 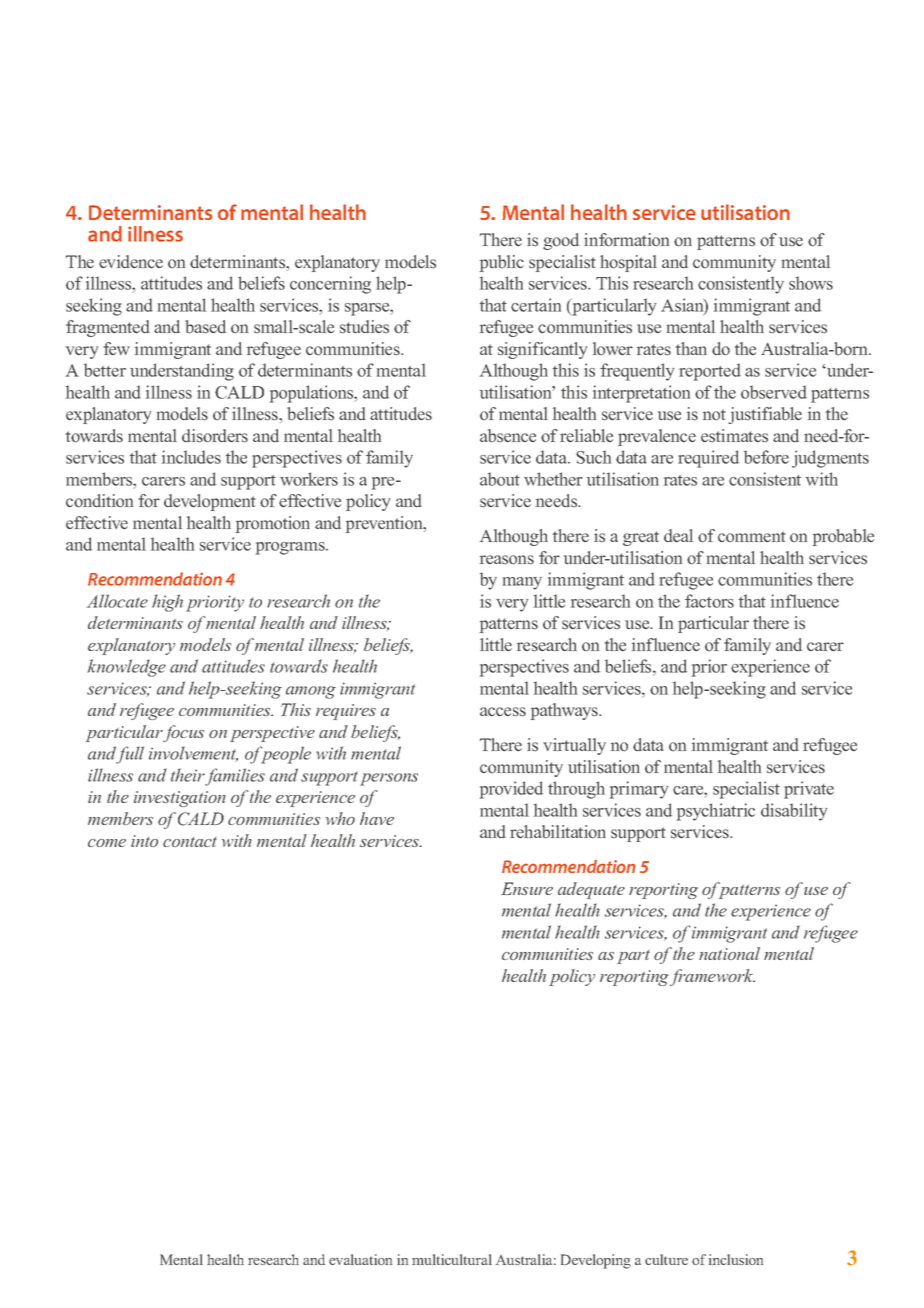 I want to click on private, so click(x=809, y=790).
